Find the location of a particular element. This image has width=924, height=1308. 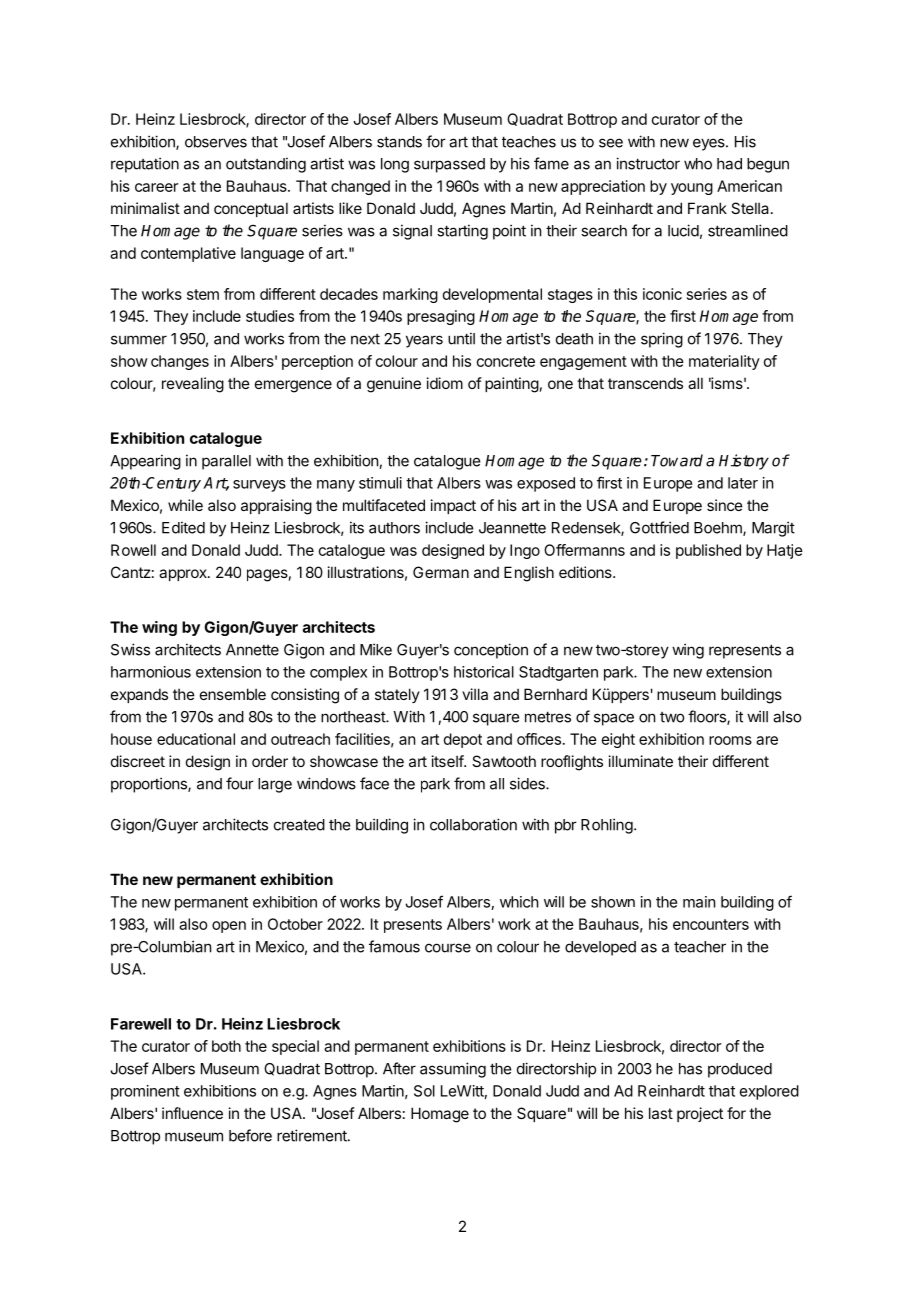

observes is located at coordinates (216, 142).
